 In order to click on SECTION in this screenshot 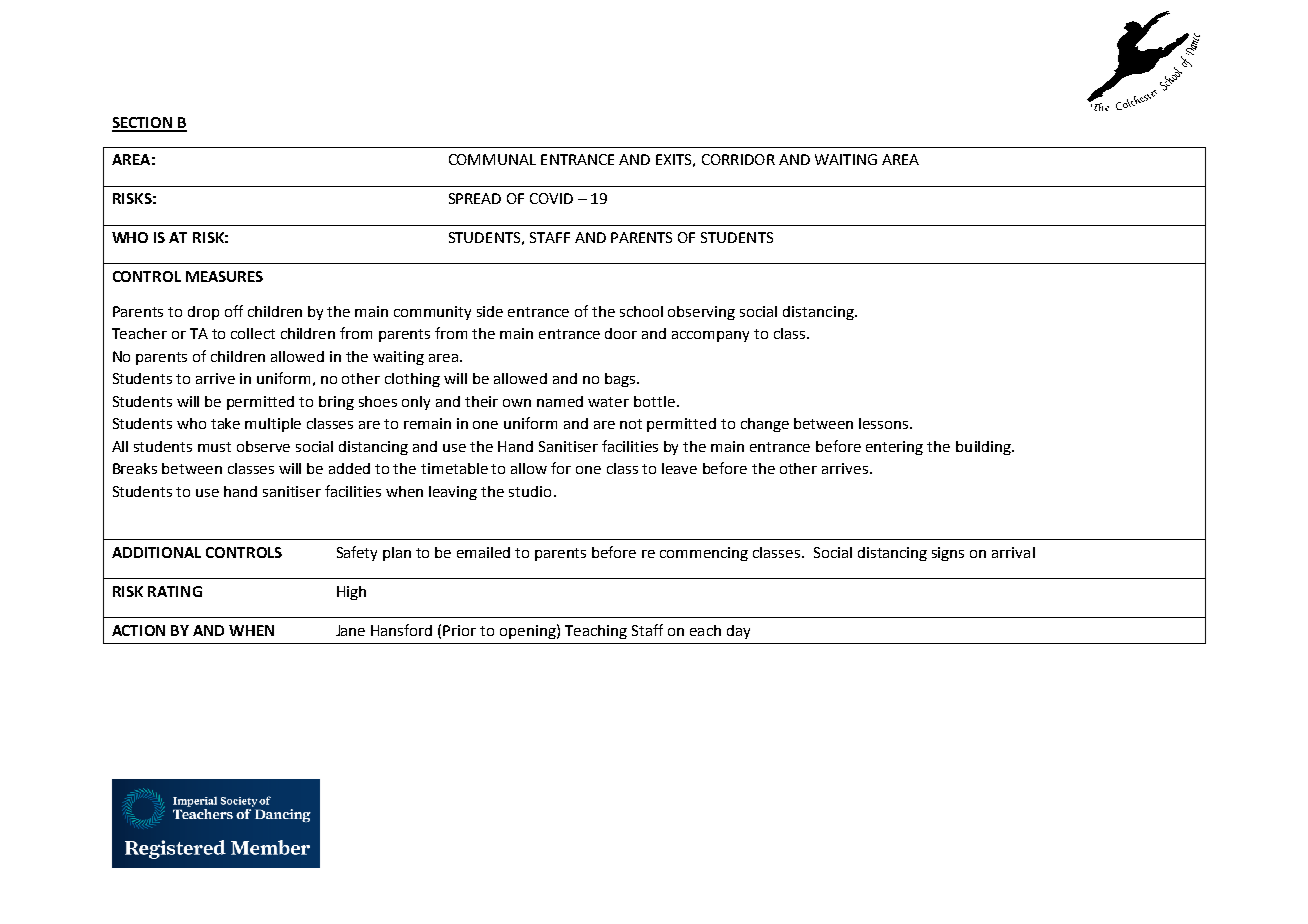, I will do `click(143, 124)`.
